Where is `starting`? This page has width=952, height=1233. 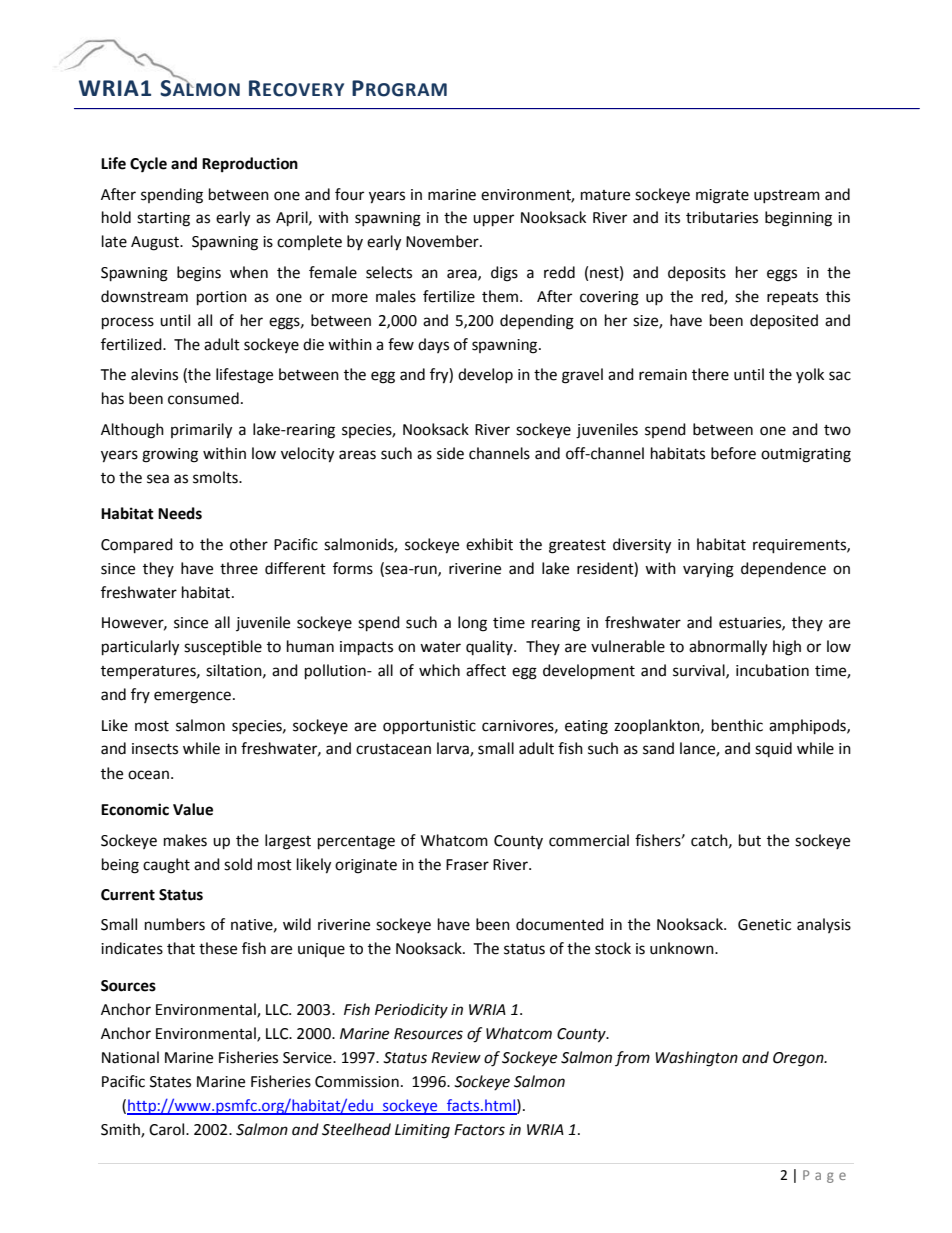 starting is located at coordinates (163, 219).
